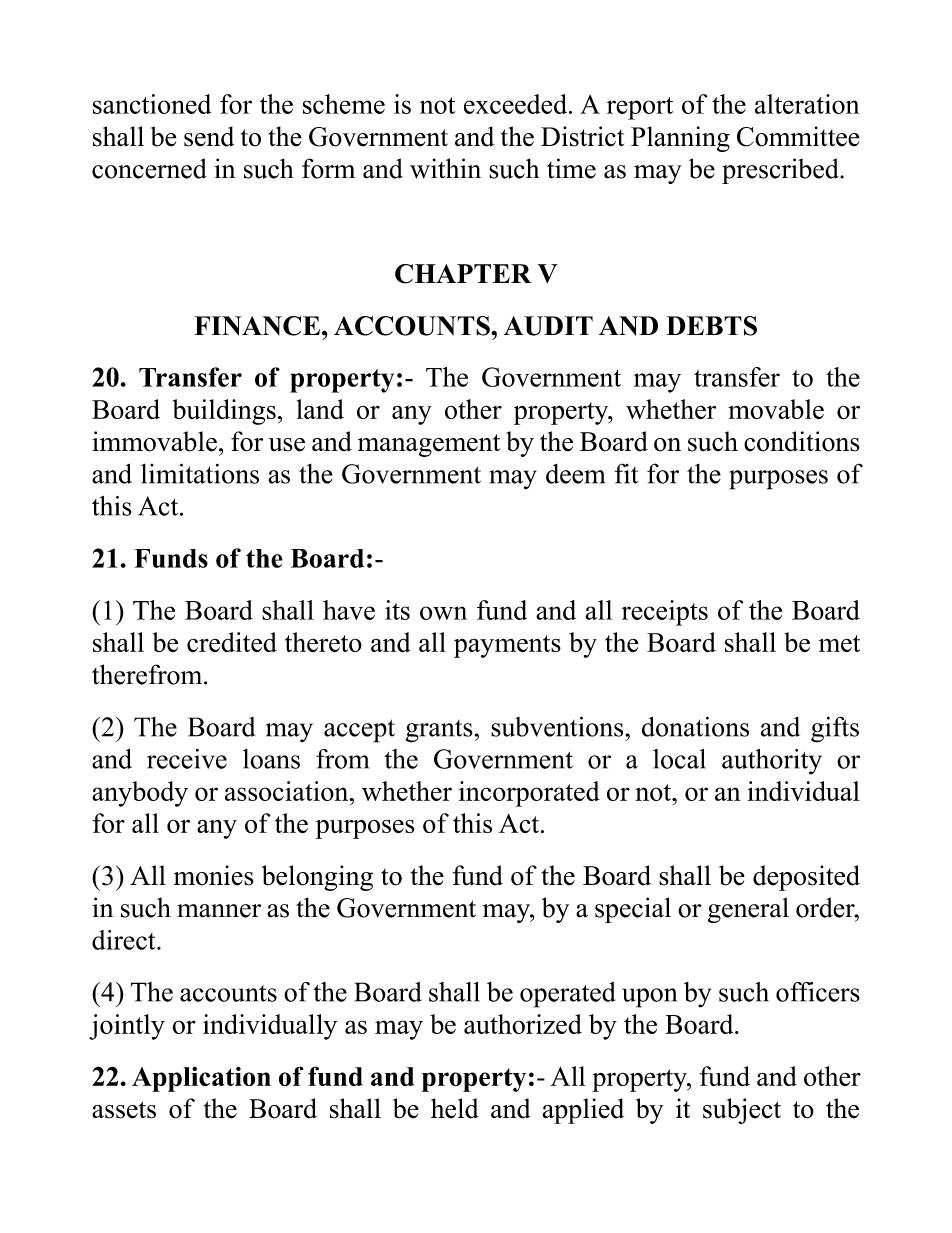  Describe the element at coordinates (209, 136) in the image. I see `send` at that location.
